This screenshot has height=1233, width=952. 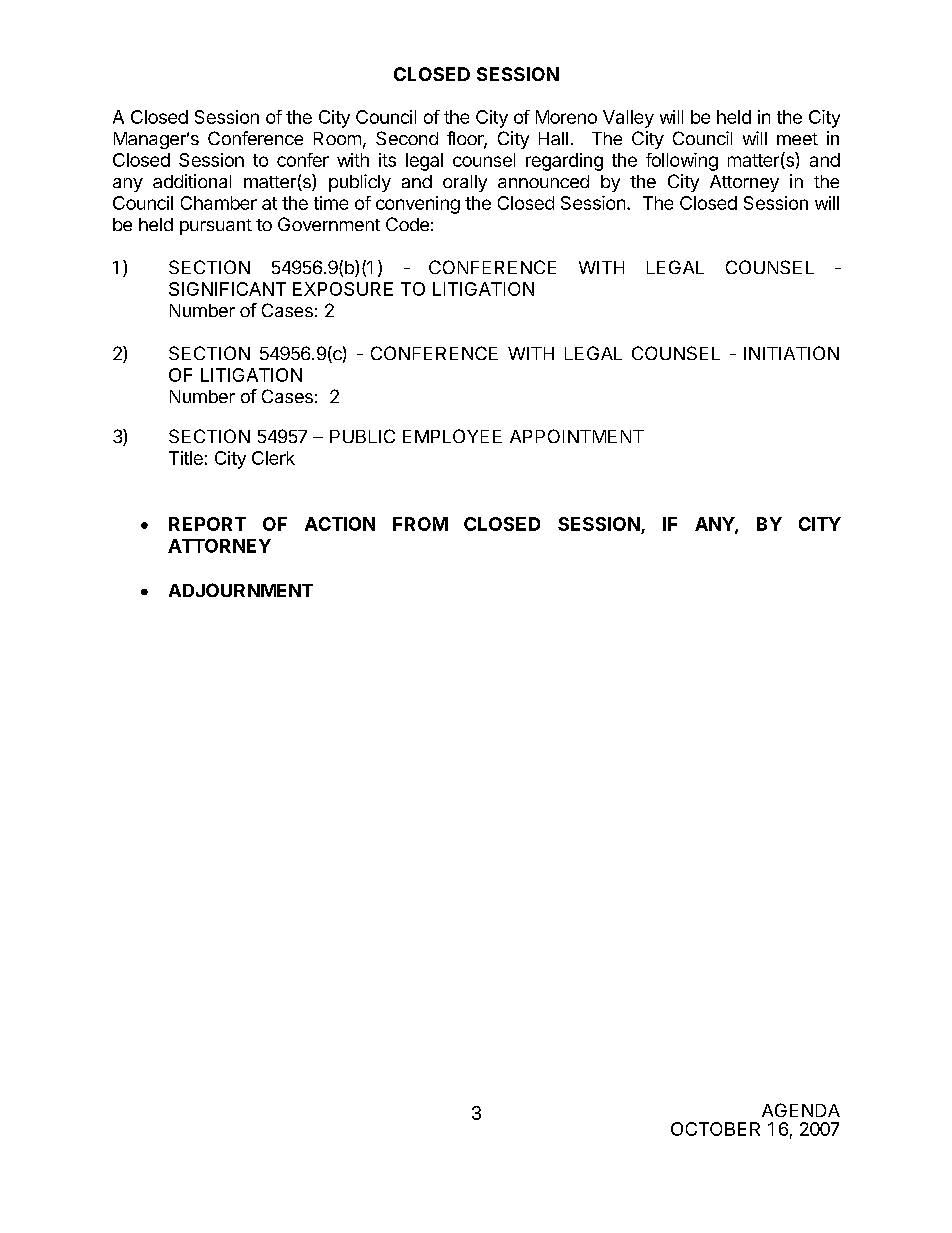 I want to click on OCTOBER, so click(x=715, y=1129).
